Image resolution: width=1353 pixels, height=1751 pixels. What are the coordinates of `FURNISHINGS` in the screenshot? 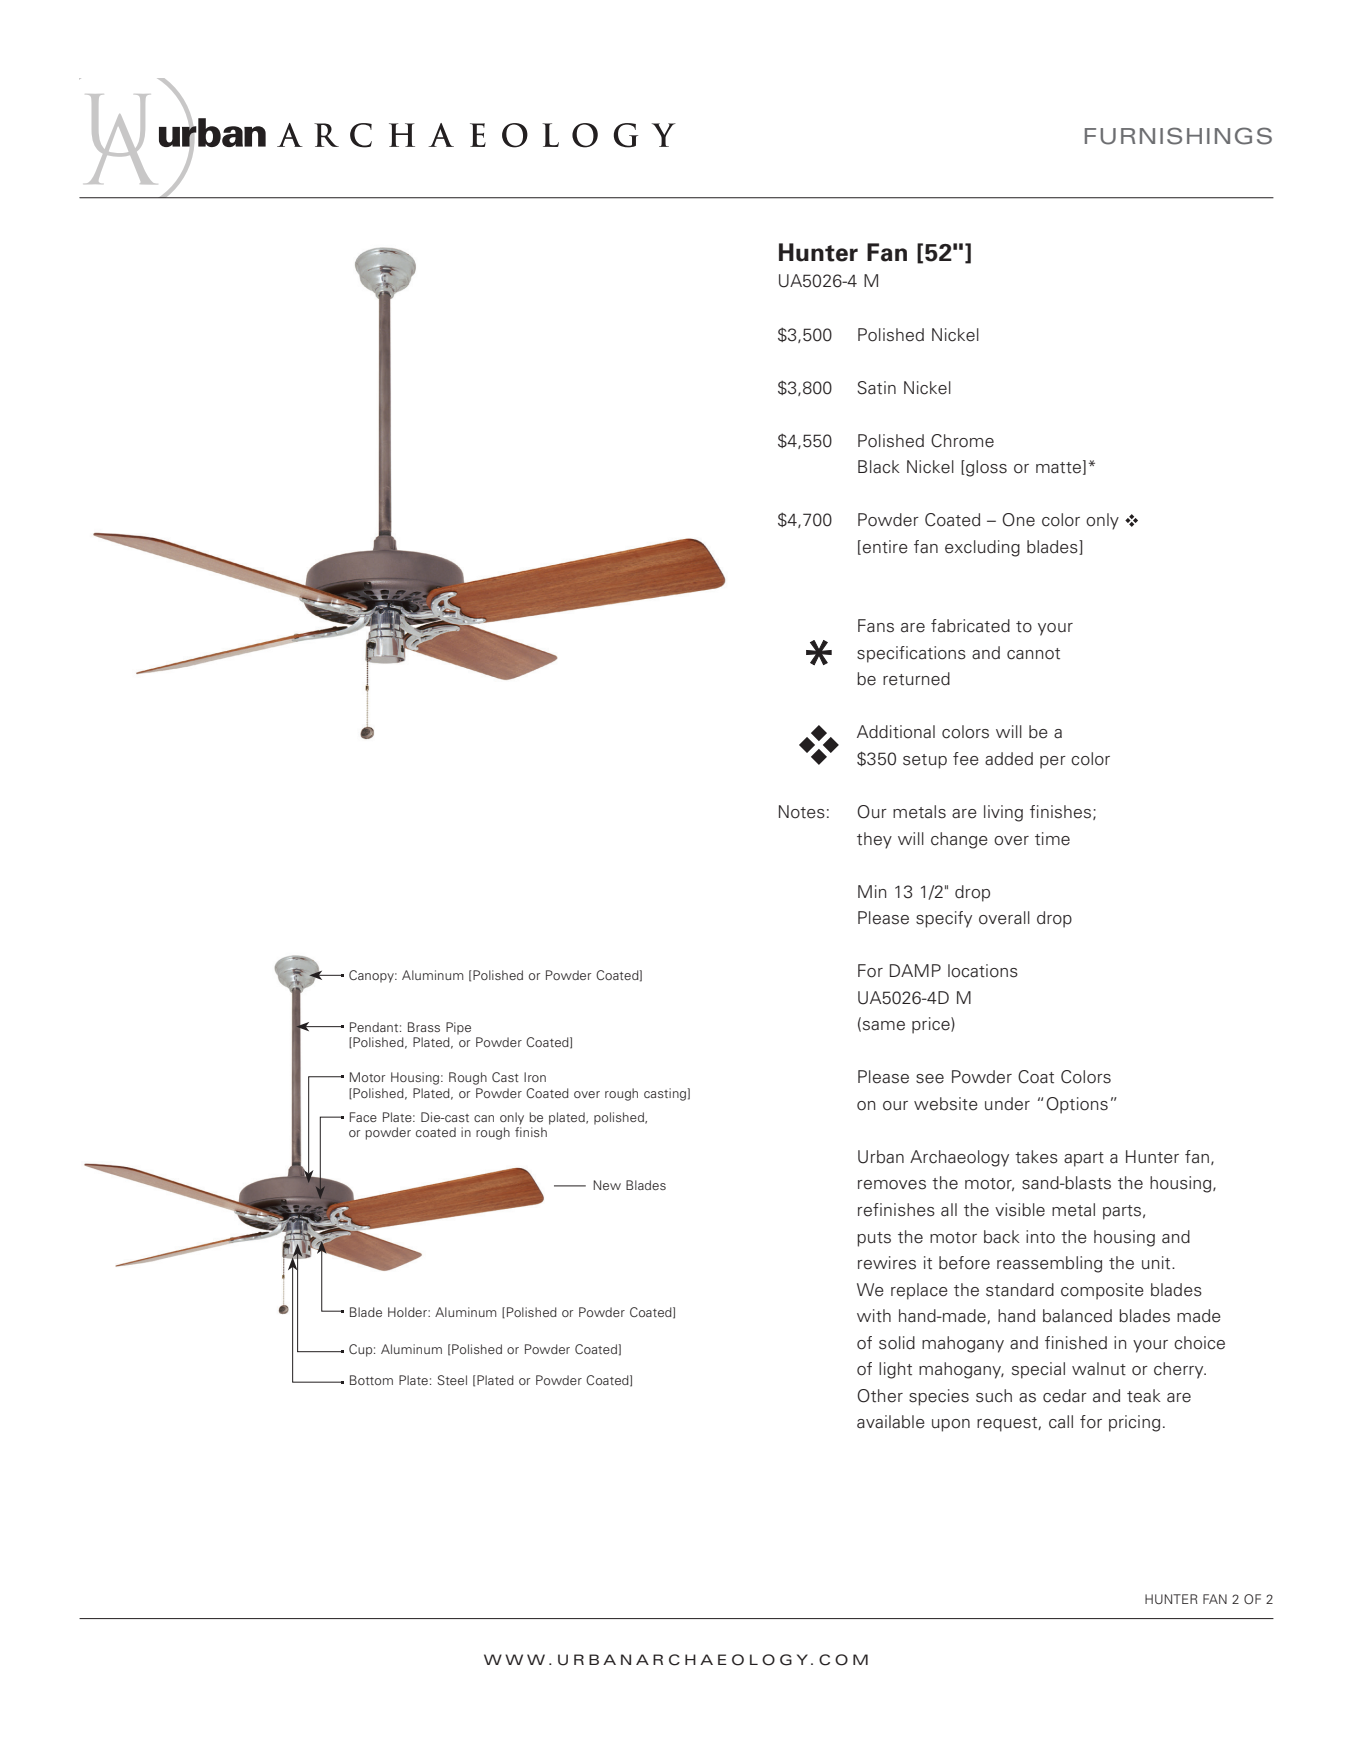 It's located at (1178, 136).
